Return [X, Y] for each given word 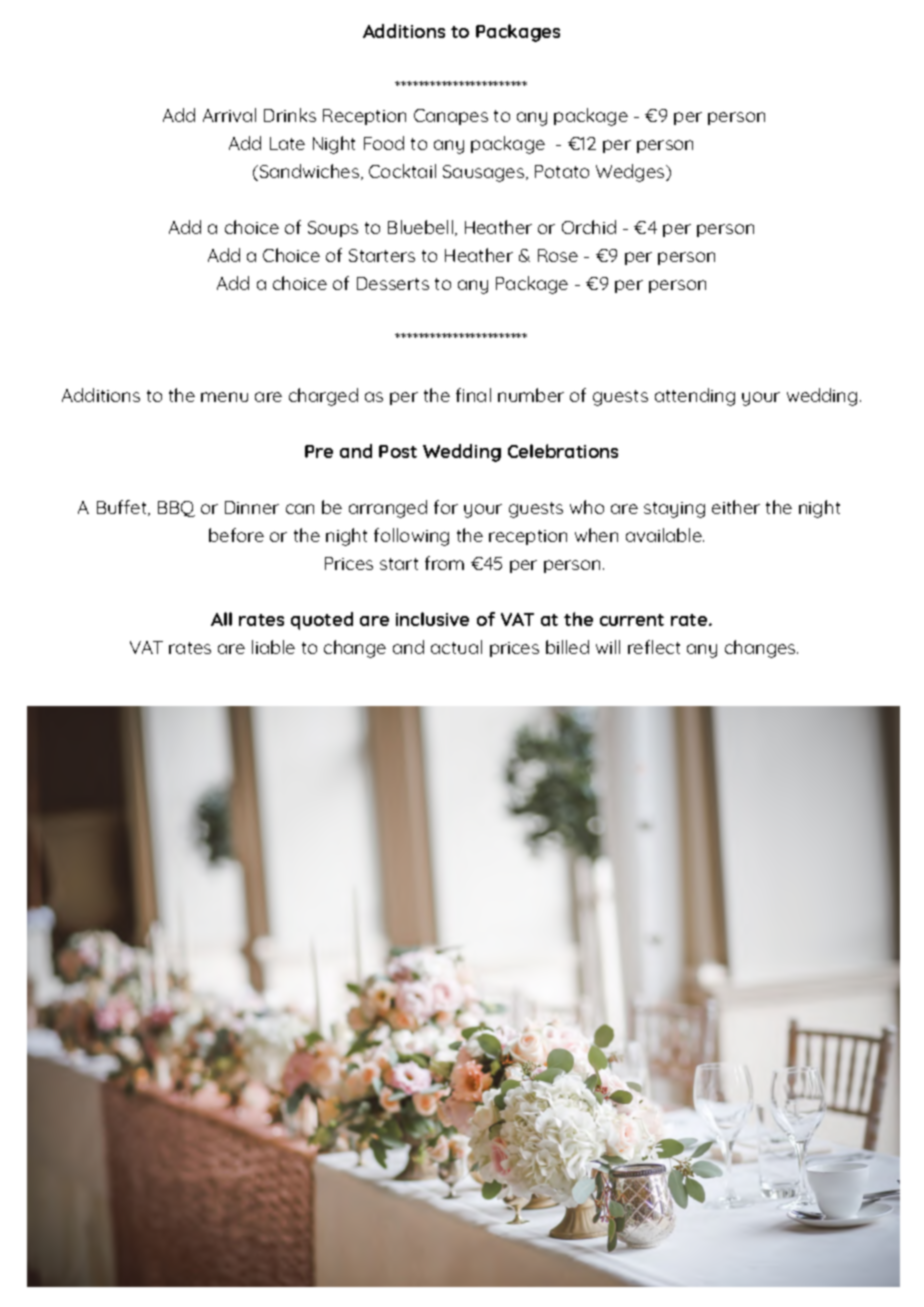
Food [384, 143]
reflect [654, 647]
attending [695, 397]
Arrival [229, 115]
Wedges [631, 173]
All [221, 619]
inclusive [432, 619]
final [473, 395]
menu [224, 397]
